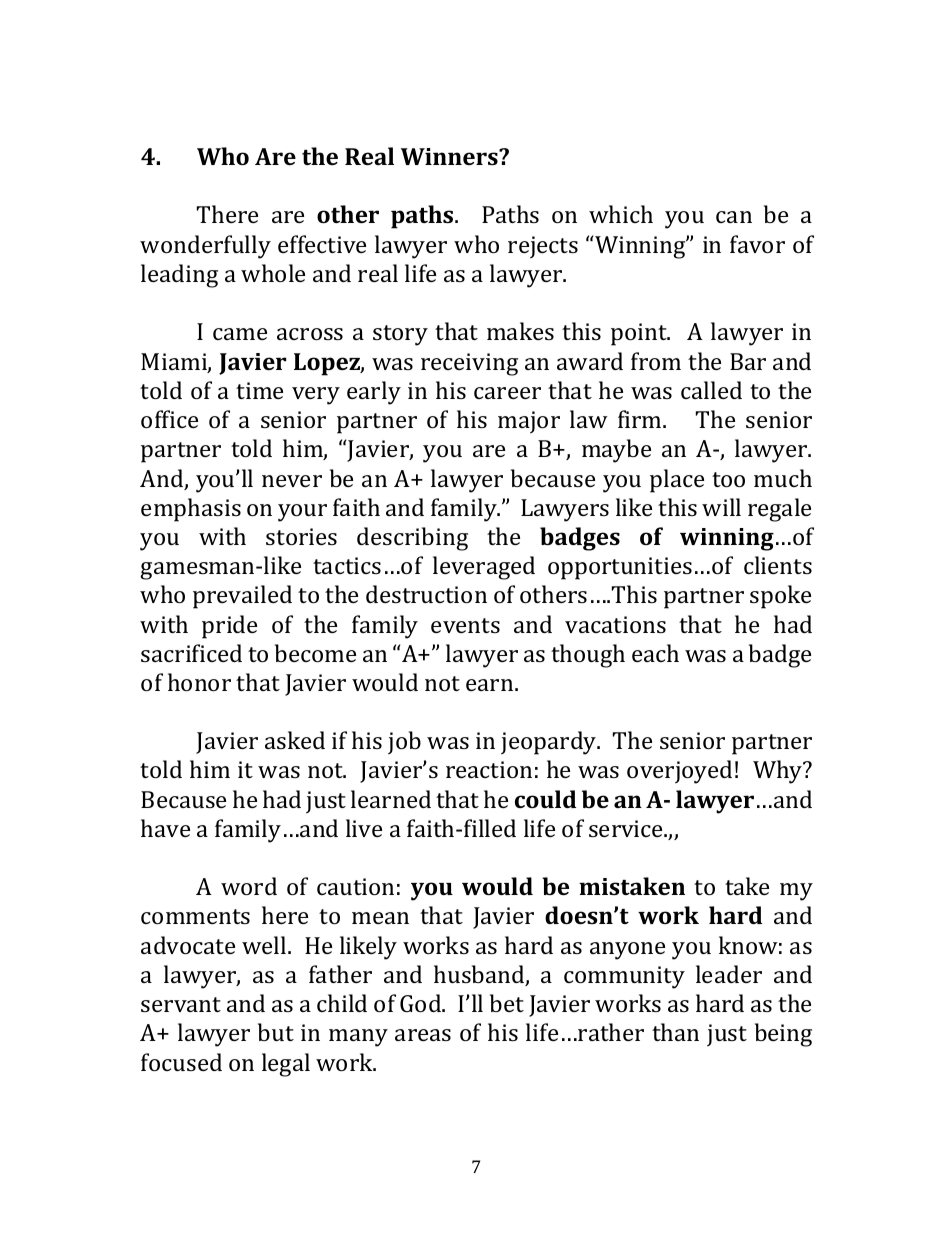 The image size is (952, 1233). What do you see at coordinates (295, 740) in the screenshot?
I see `asked` at bounding box center [295, 740].
